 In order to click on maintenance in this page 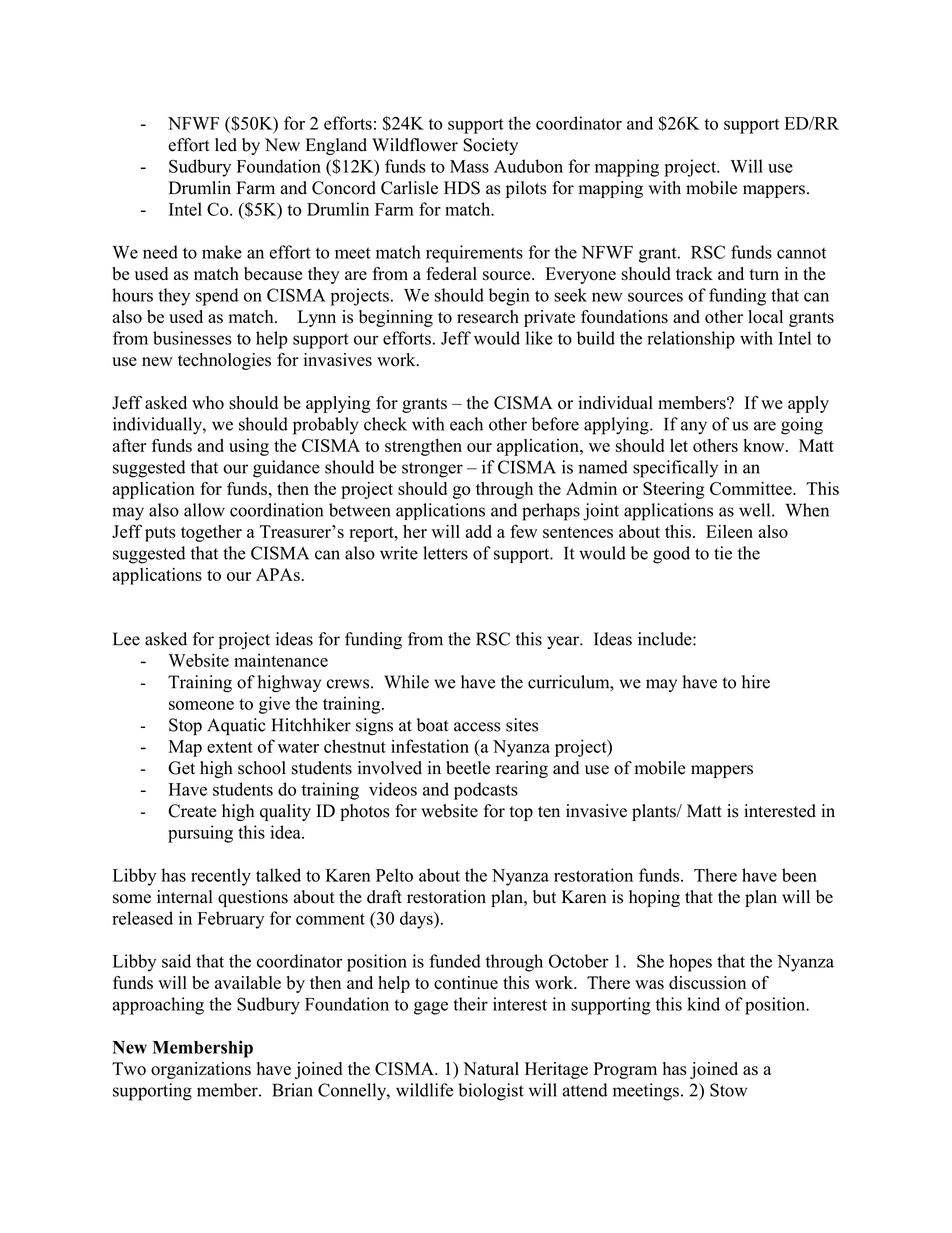, I will do `click(281, 660)`.
